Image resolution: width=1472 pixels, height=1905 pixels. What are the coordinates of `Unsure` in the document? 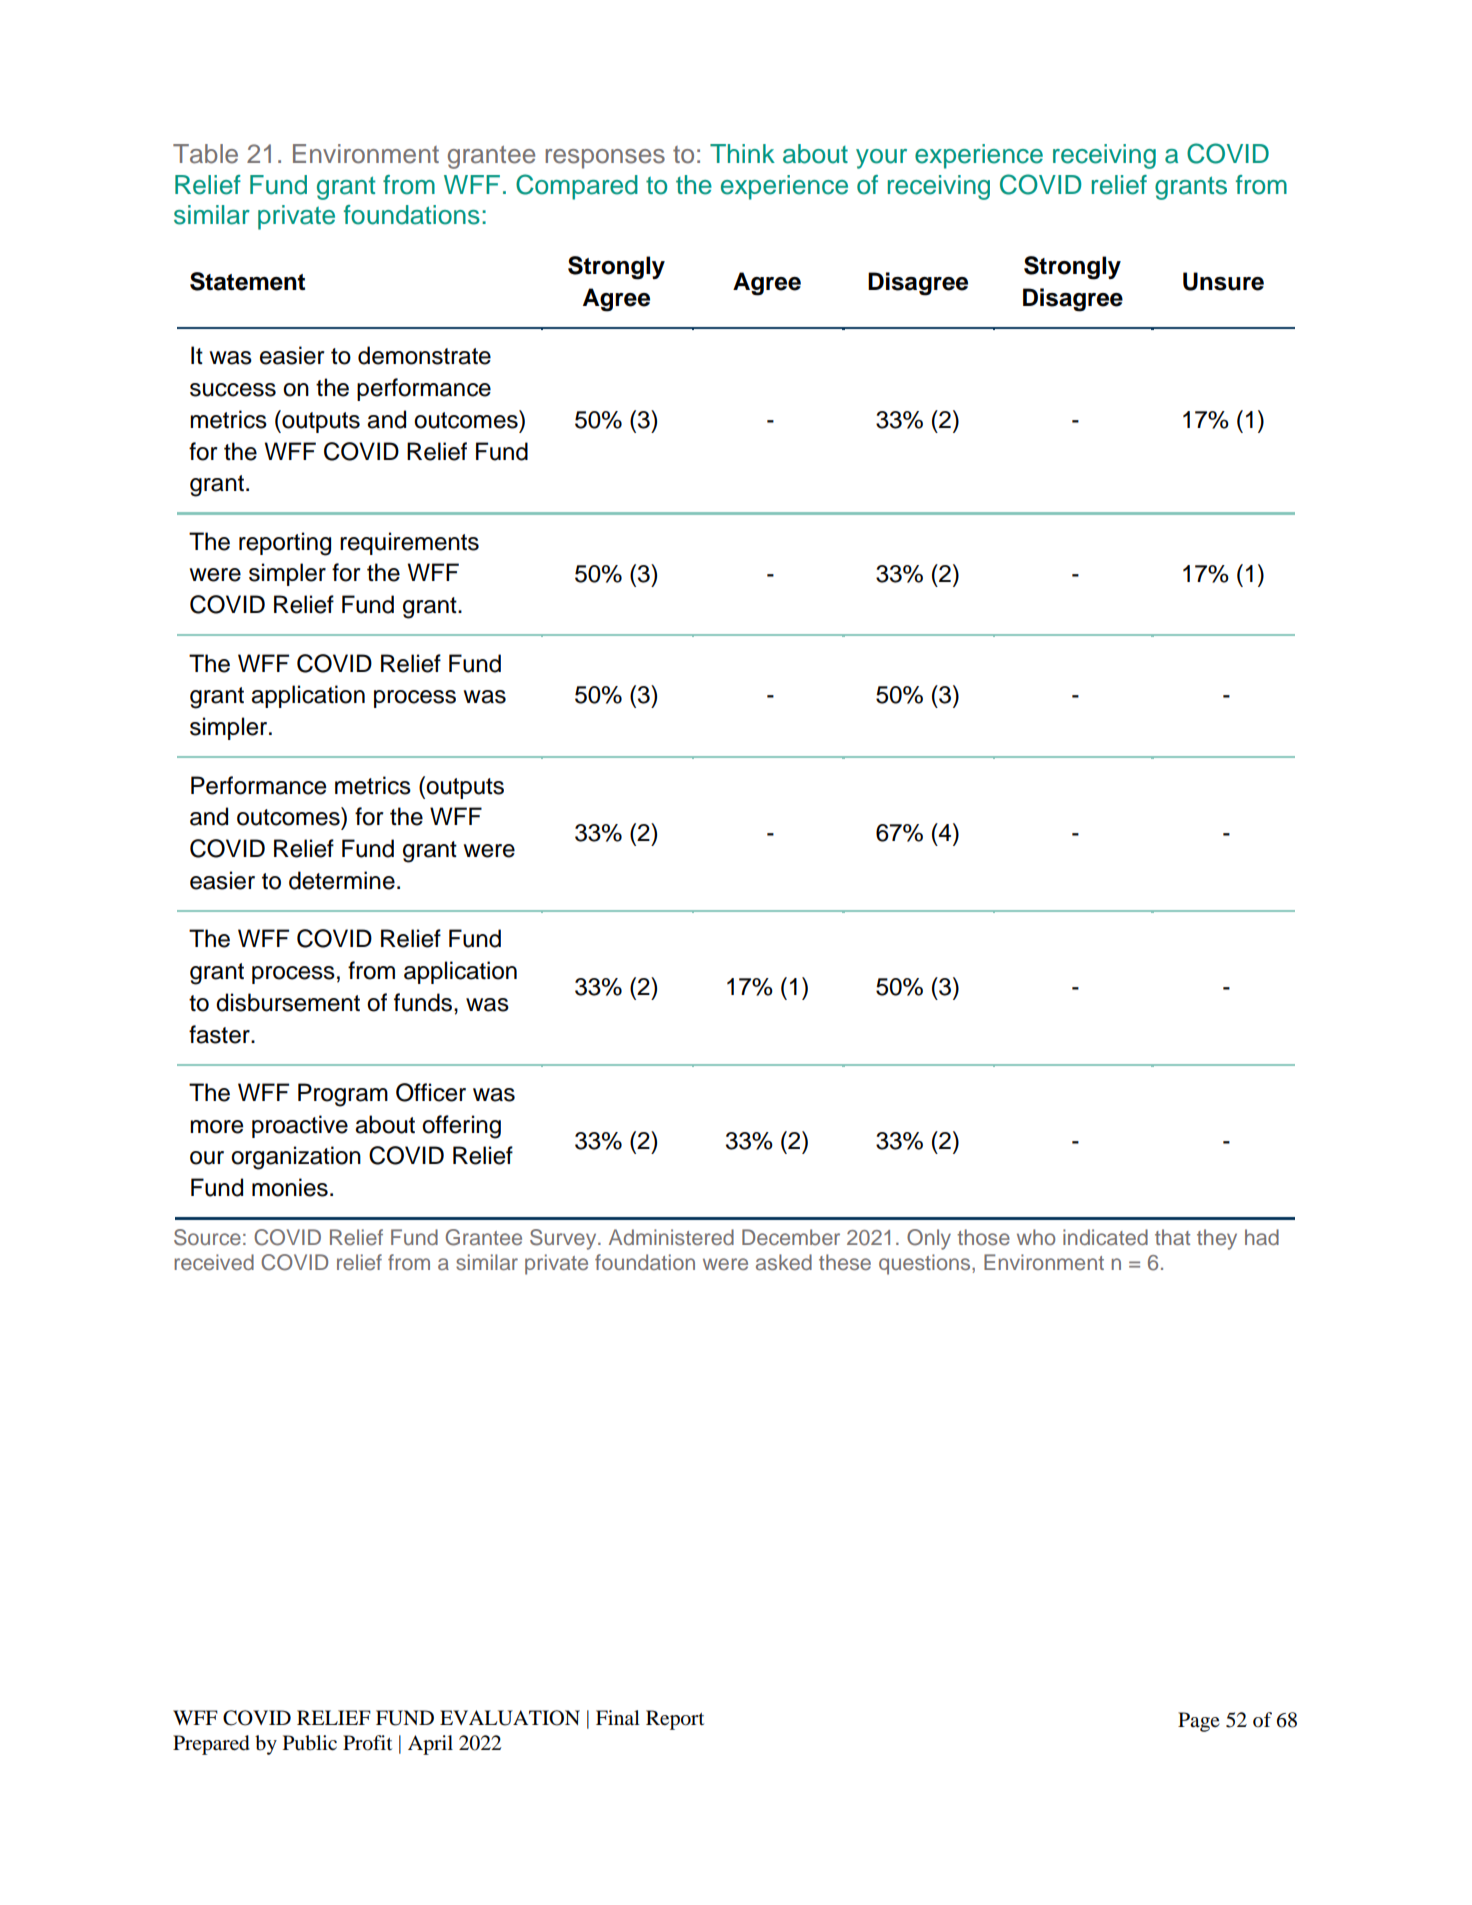 It's located at (1223, 281).
